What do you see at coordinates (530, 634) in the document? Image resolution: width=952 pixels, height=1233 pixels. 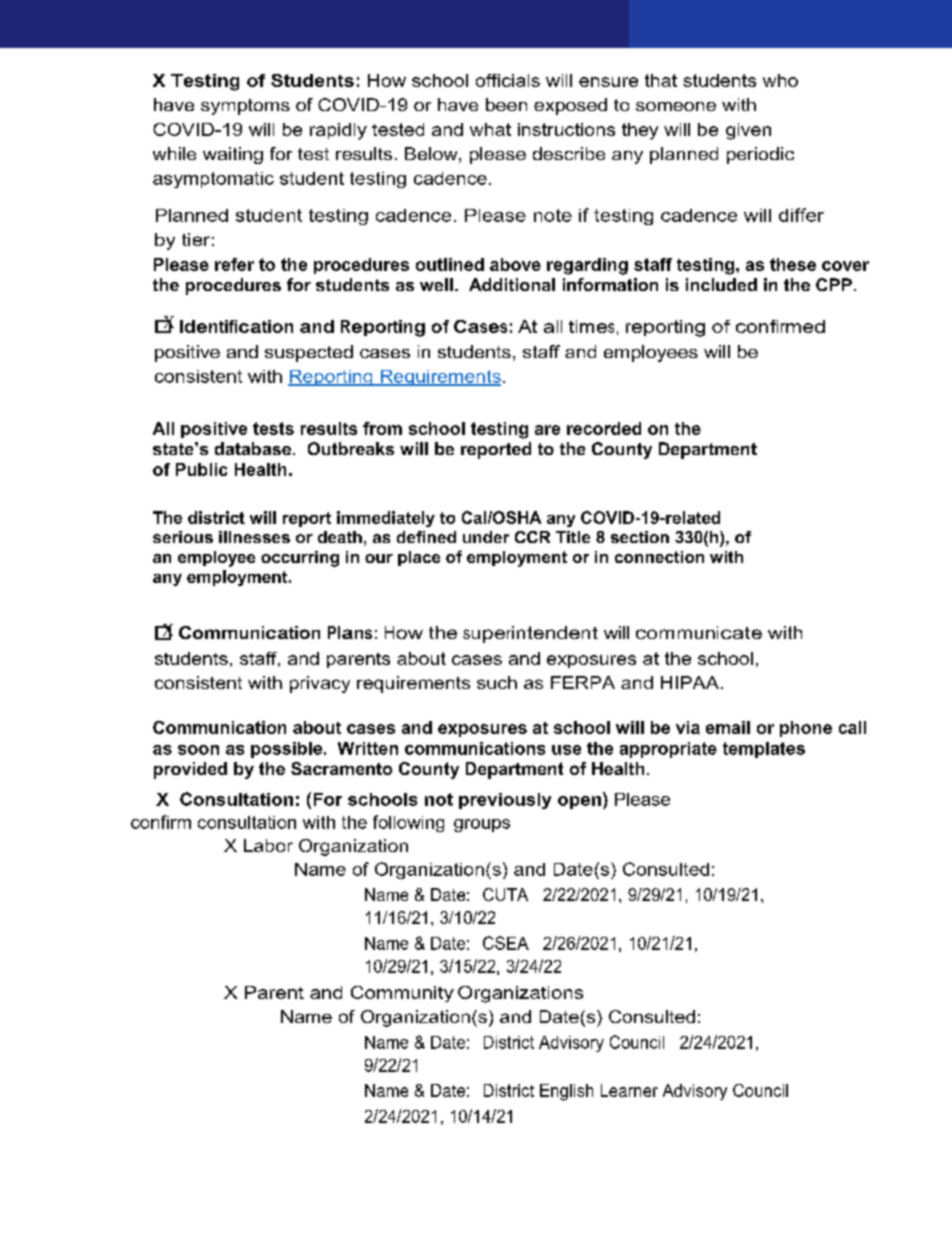 I see `superintendent` at bounding box center [530, 634].
